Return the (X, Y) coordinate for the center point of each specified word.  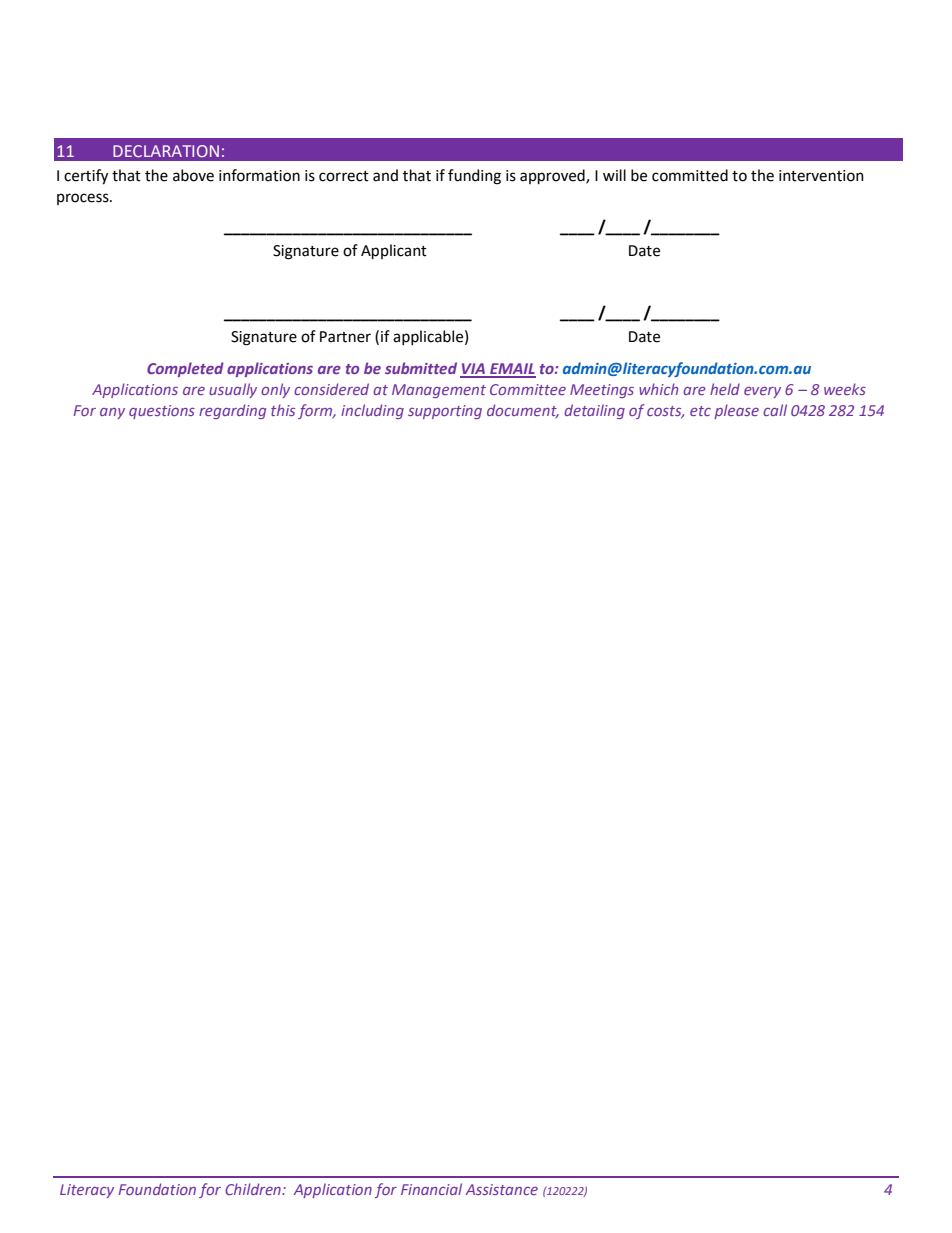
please (736, 411)
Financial (431, 1189)
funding (474, 177)
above (193, 175)
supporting (445, 412)
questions (162, 412)
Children (254, 1189)
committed (690, 175)
